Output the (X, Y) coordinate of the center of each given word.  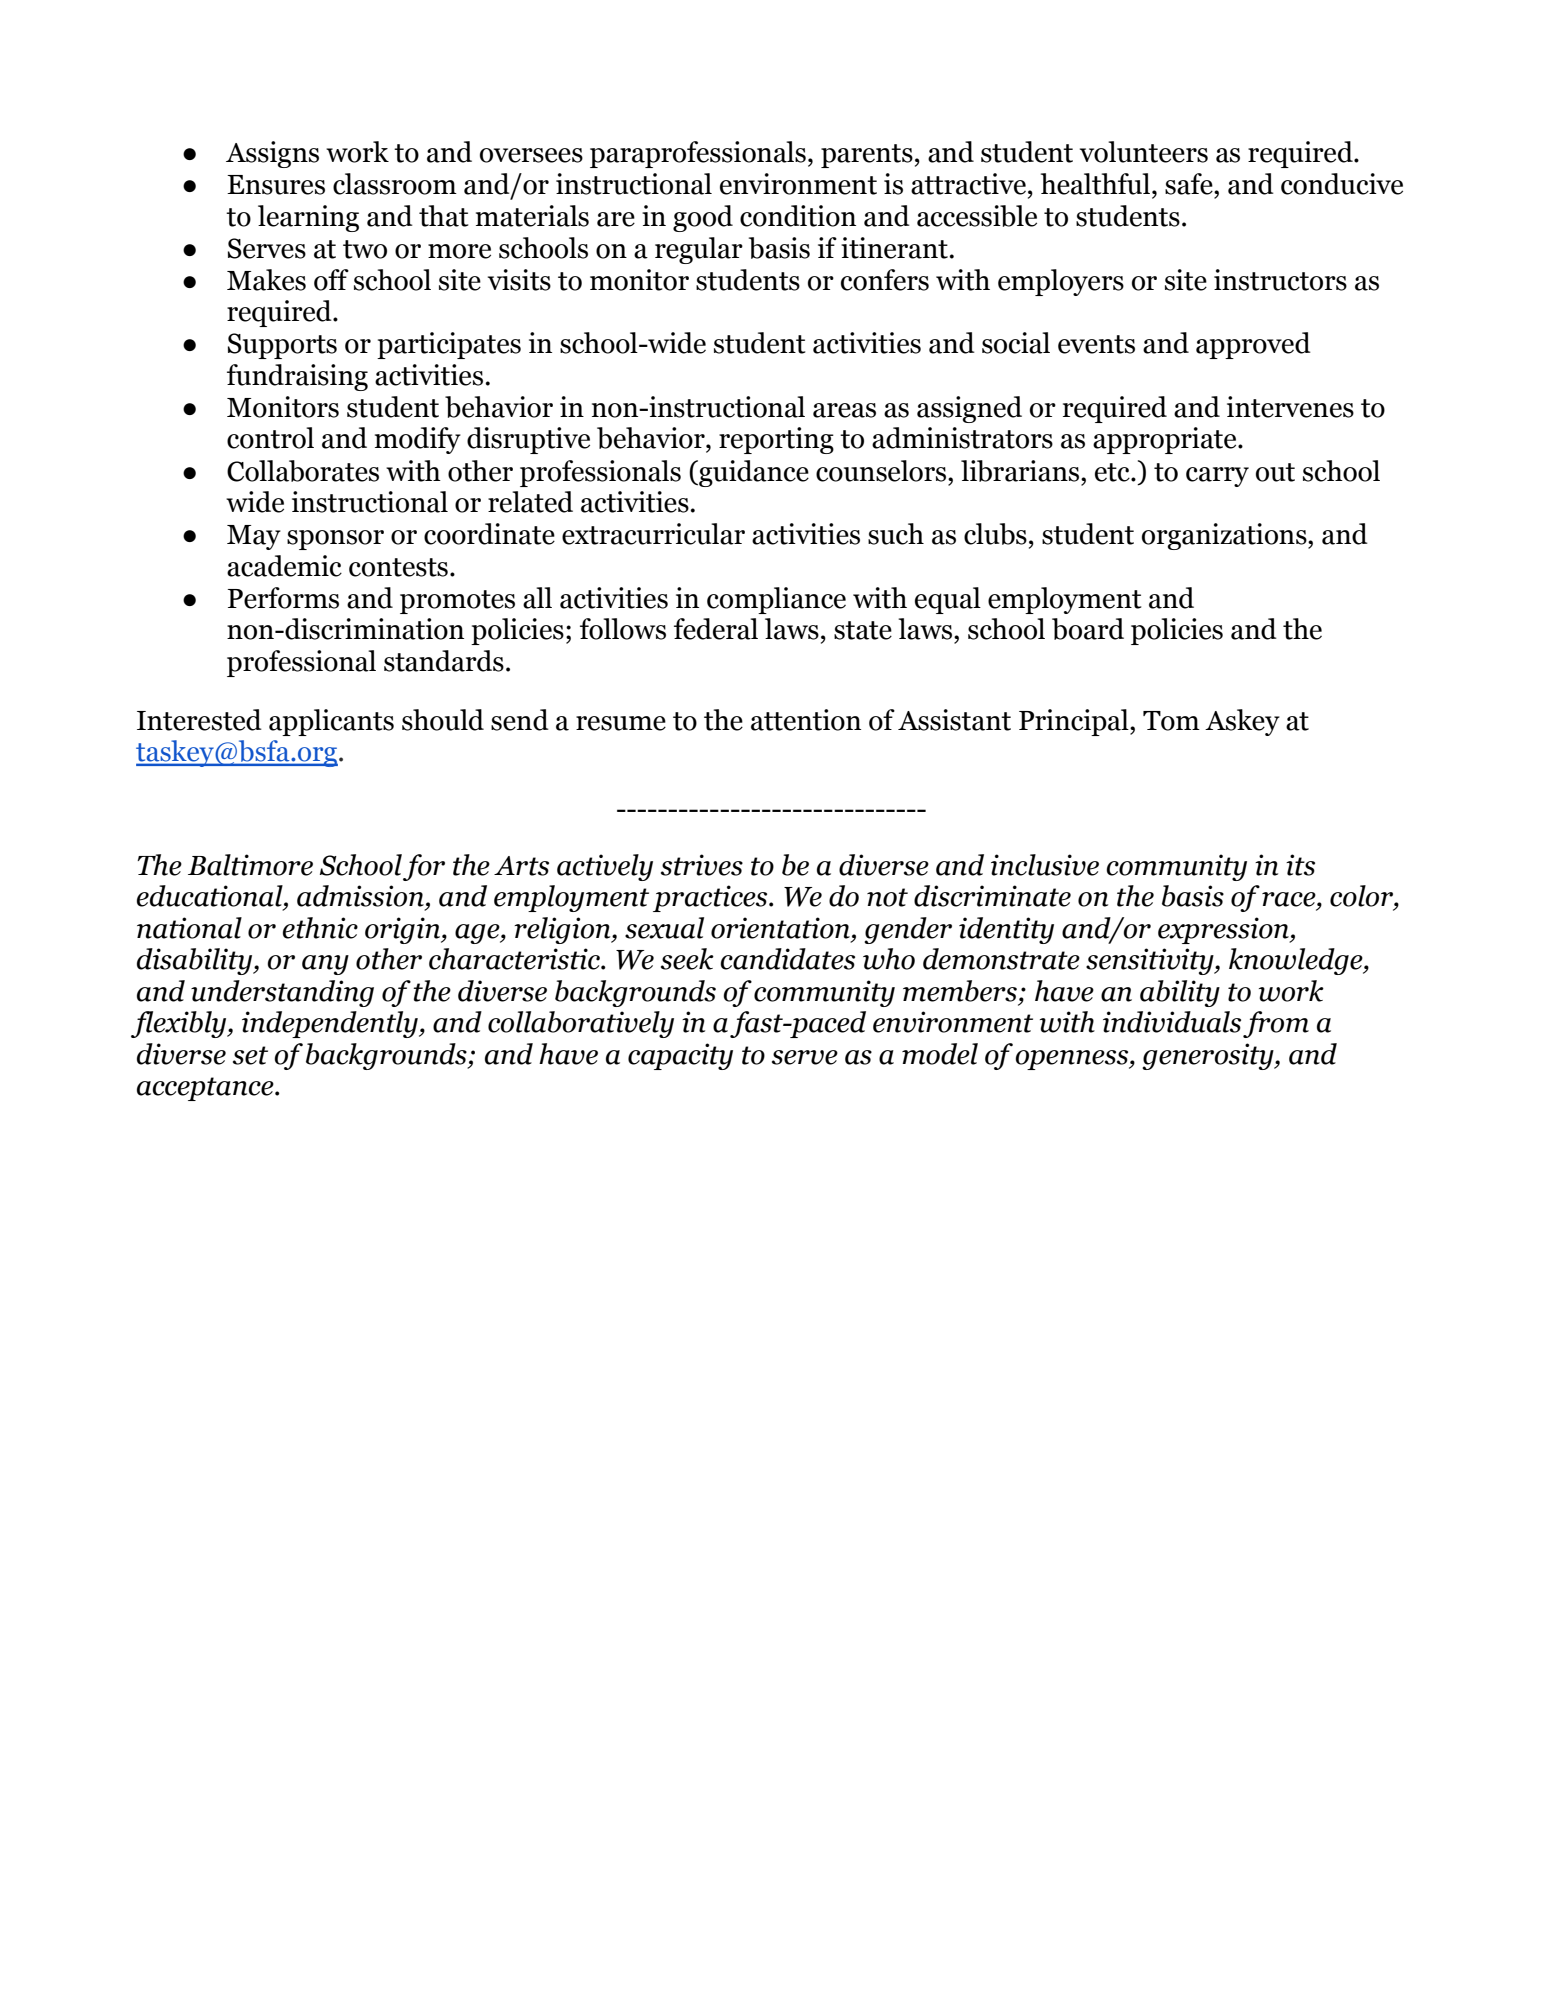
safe (1190, 184)
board (1088, 629)
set (250, 1055)
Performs (283, 598)
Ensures (276, 185)
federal (716, 629)
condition (798, 216)
